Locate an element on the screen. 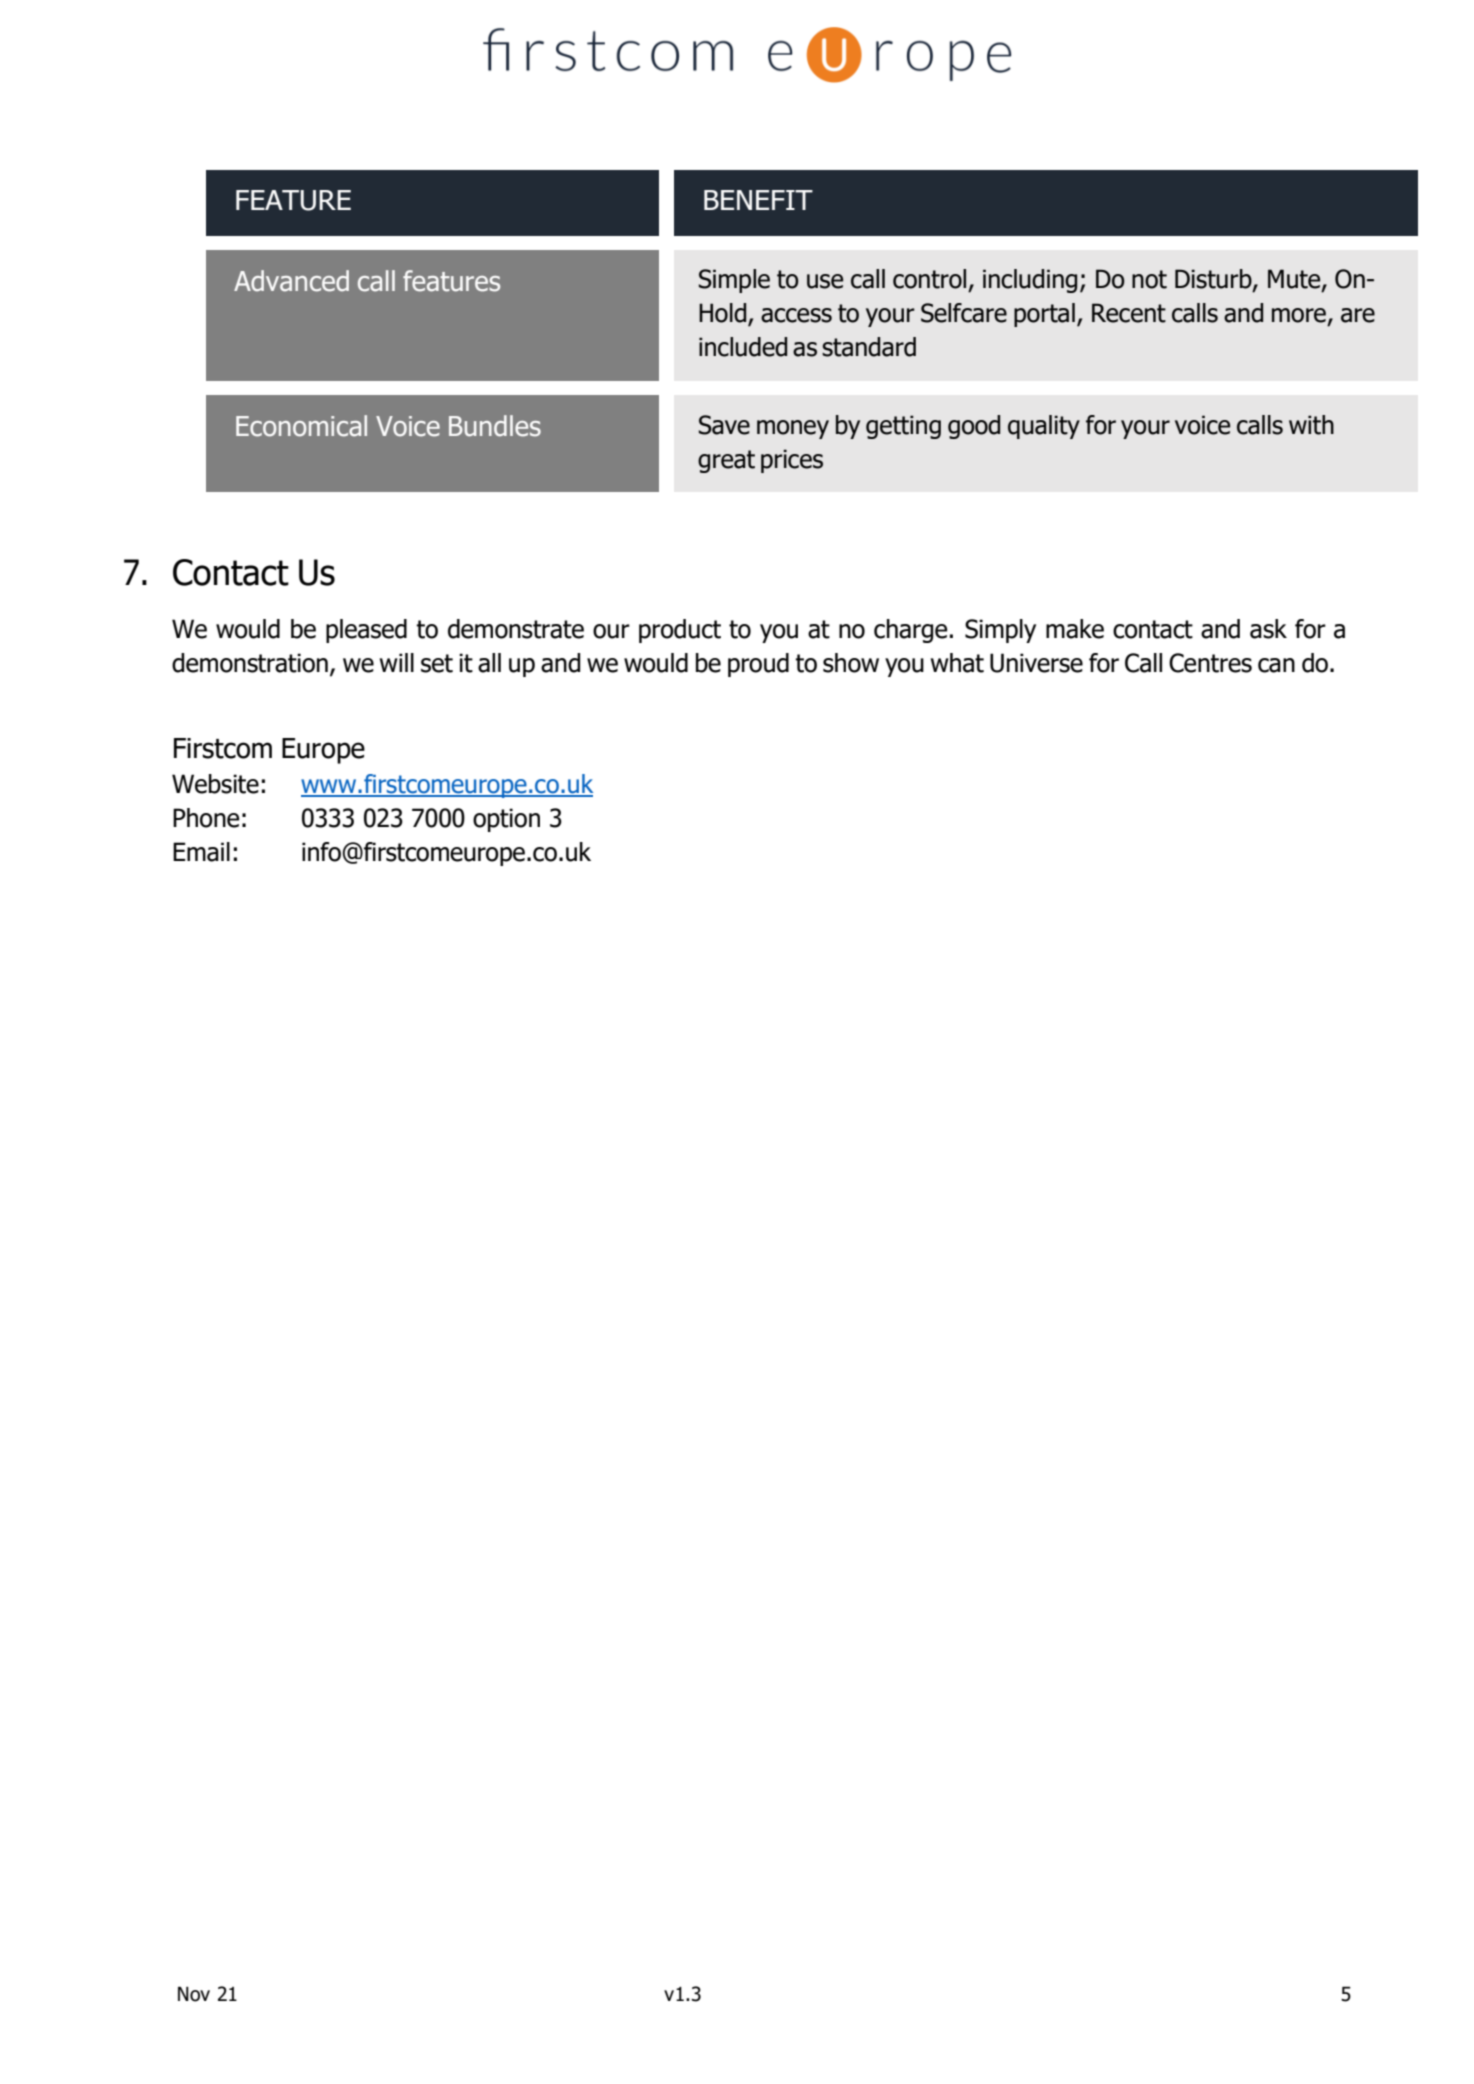 This screenshot has height=2084, width=1474. not is located at coordinates (1149, 279).
